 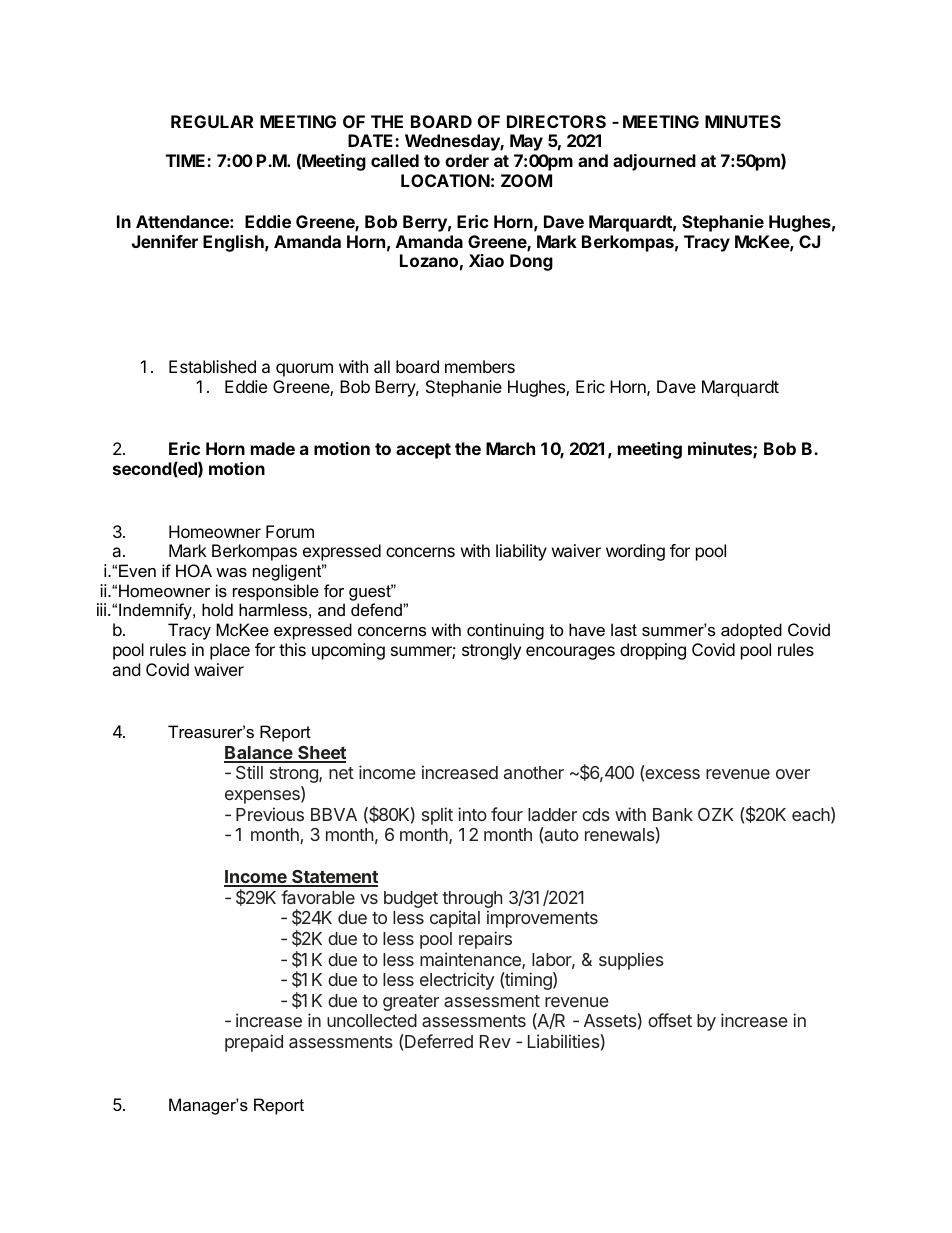 What do you see at coordinates (521, 552) in the screenshot?
I see `liability` at bounding box center [521, 552].
